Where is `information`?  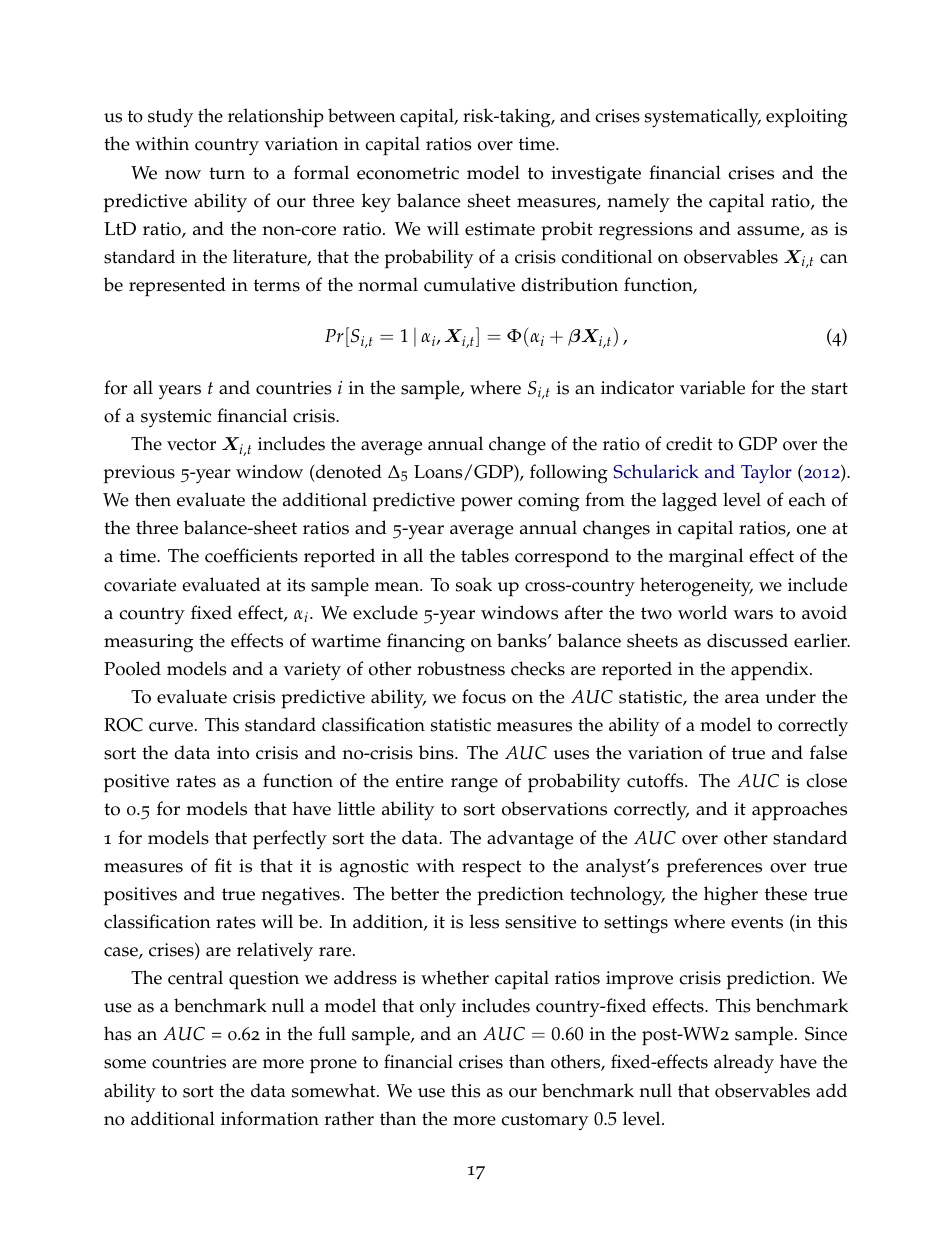 information is located at coordinates (270, 1118).
